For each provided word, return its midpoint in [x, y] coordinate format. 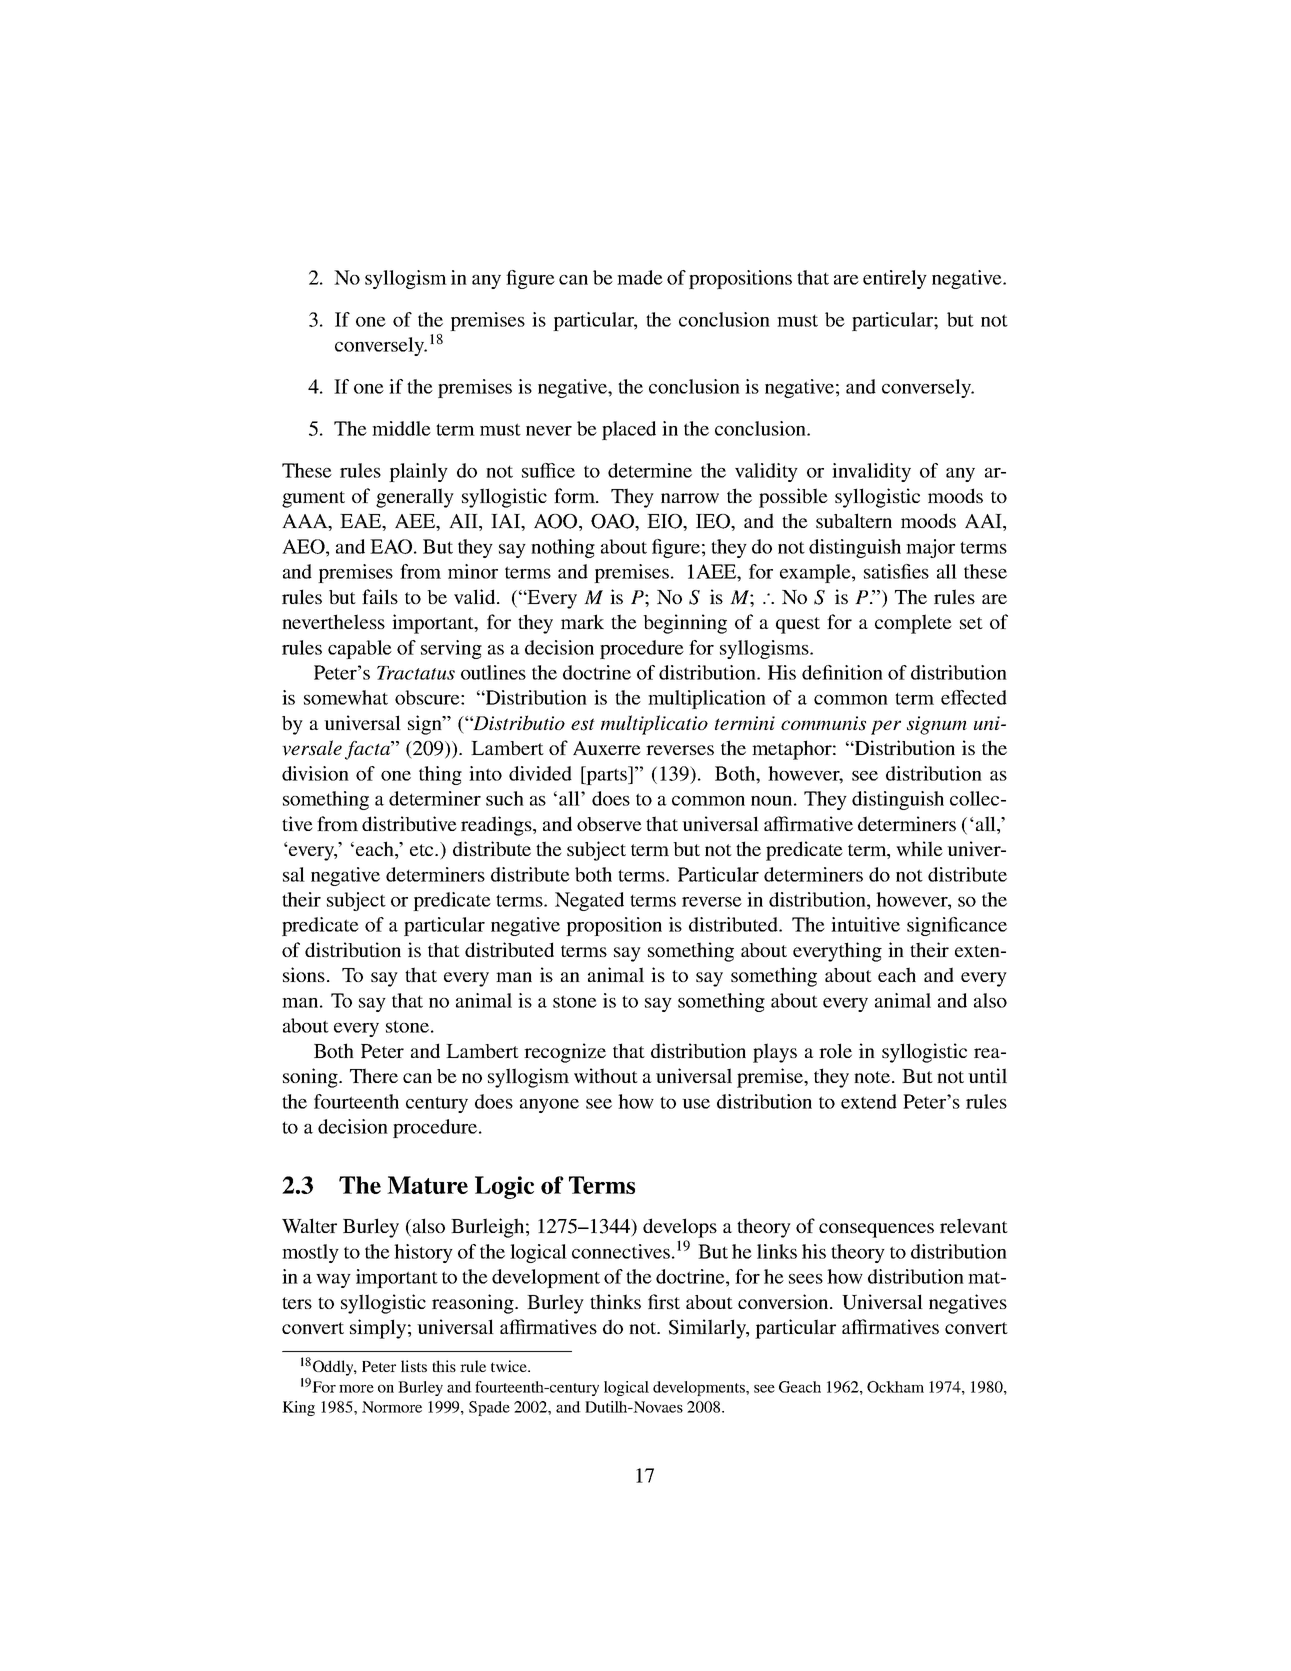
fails [380, 596]
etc [423, 850]
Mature [427, 1185]
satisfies [896, 571]
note [873, 1077]
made [640, 277]
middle [401, 428]
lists [414, 1366]
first [664, 1301]
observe [609, 824]
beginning [685, 624]
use [696, 1104]
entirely [895, 279]
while [919, 848]
